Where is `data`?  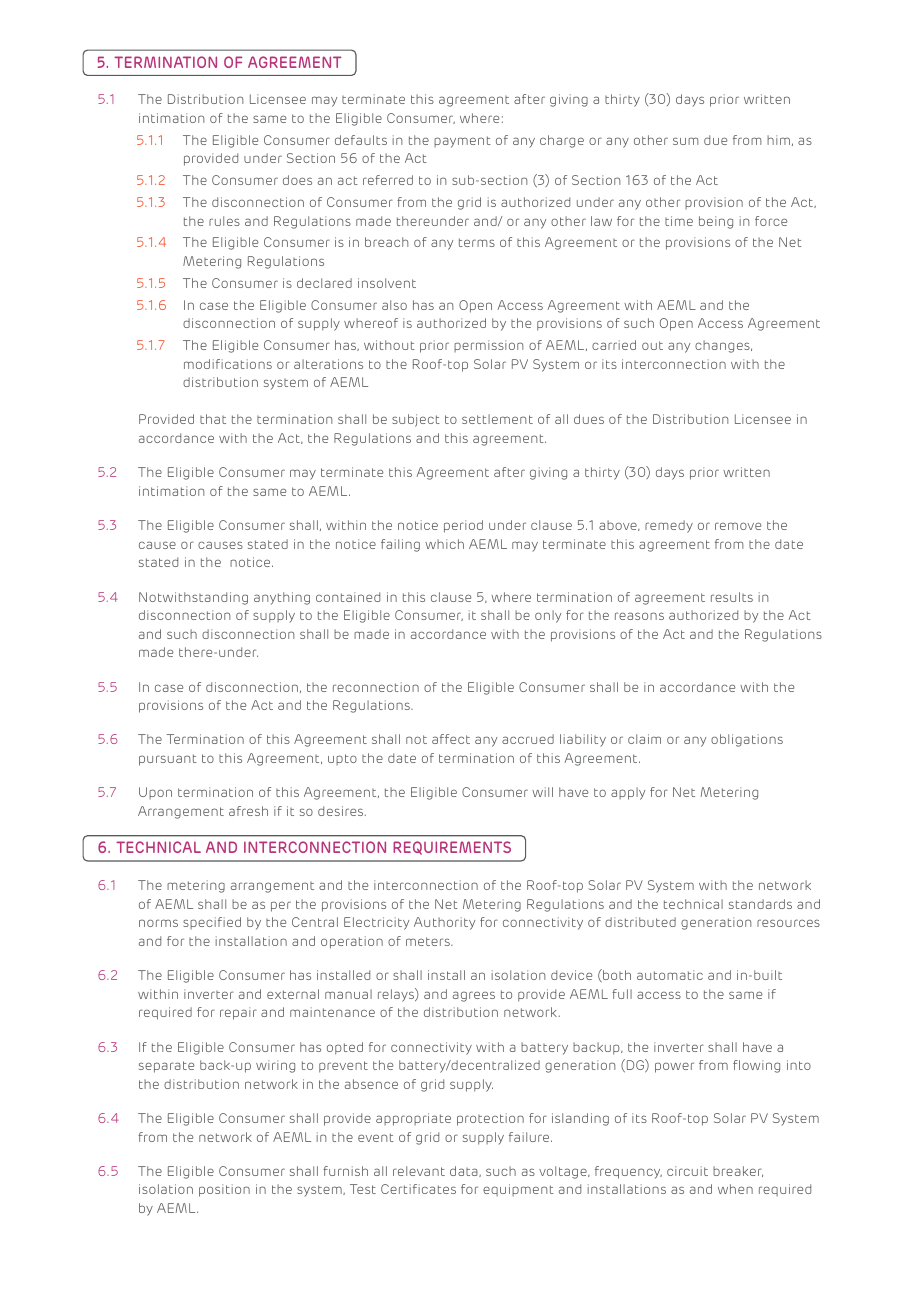
data is located at coordinates (465, 1171).
